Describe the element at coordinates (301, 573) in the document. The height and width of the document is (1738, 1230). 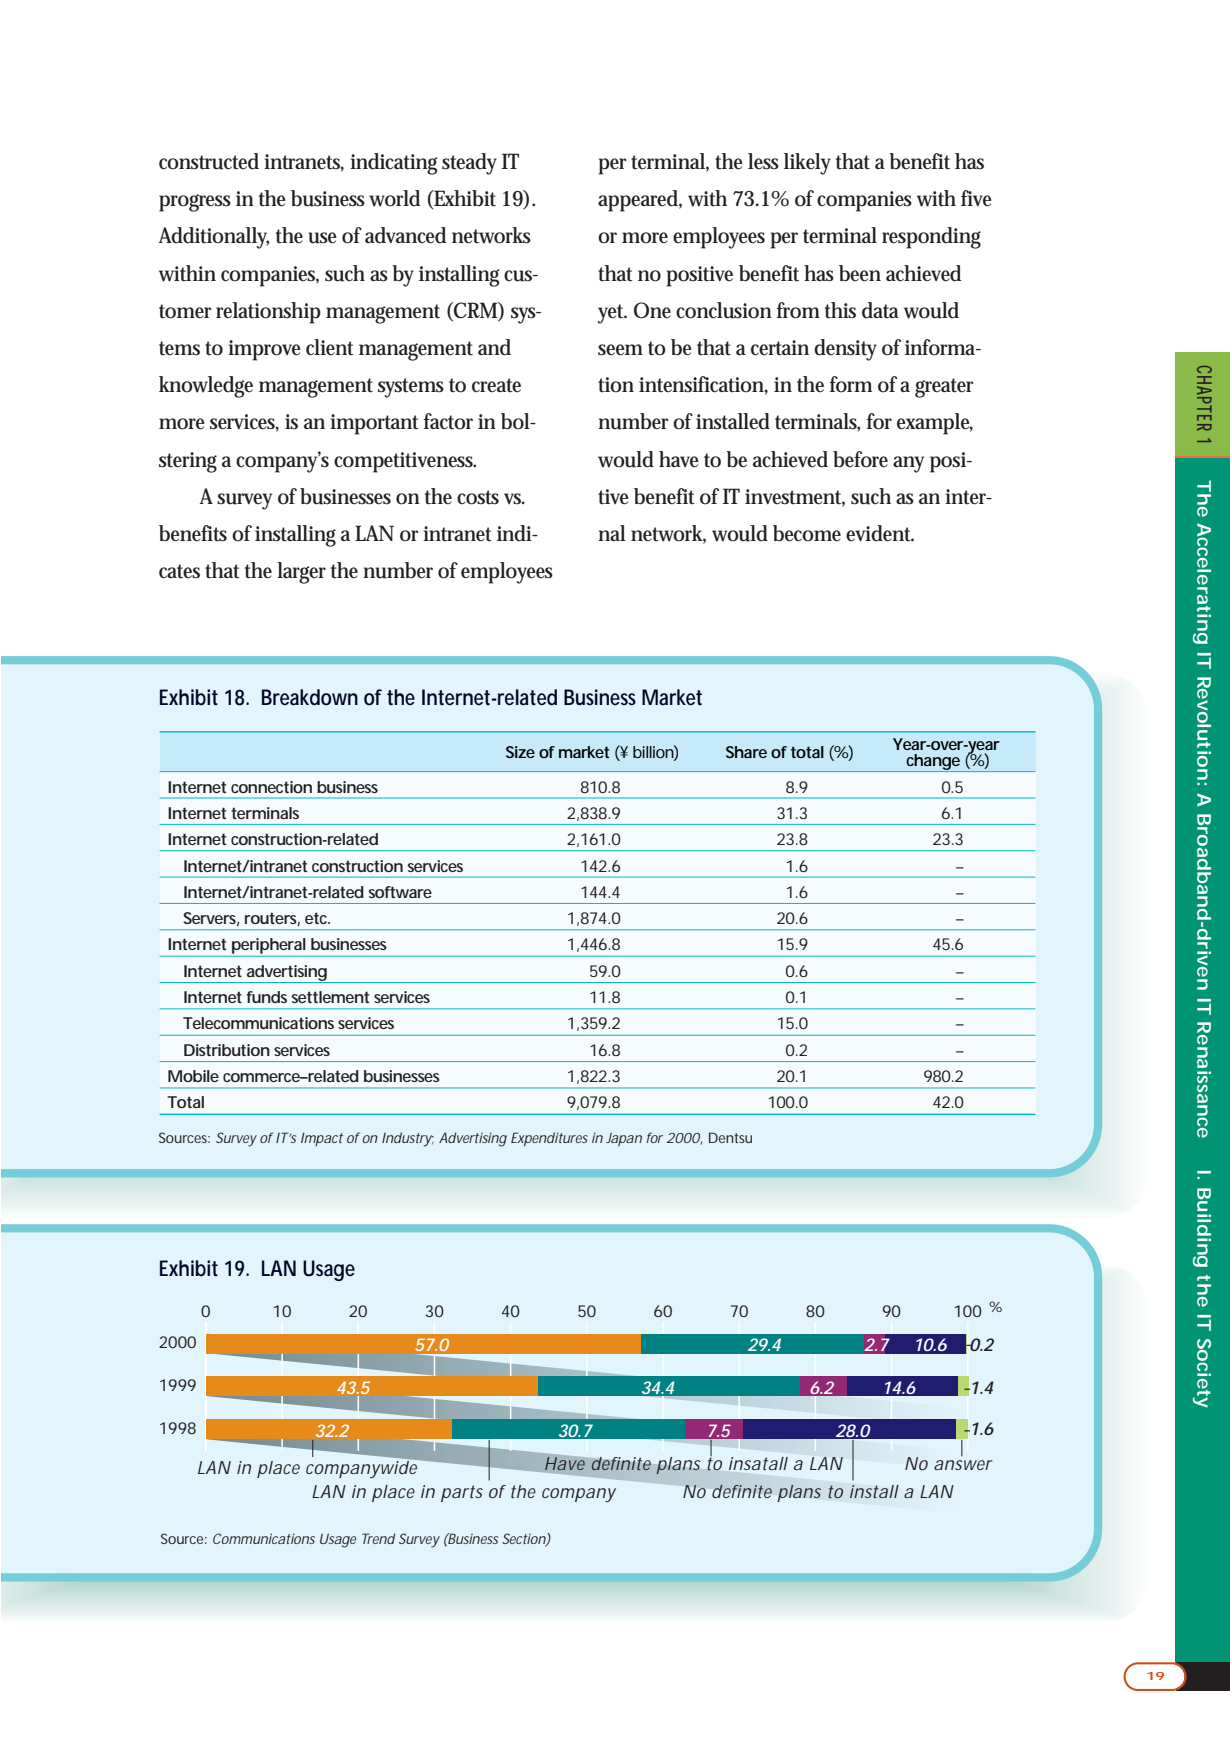
I see `larger` at that location.
